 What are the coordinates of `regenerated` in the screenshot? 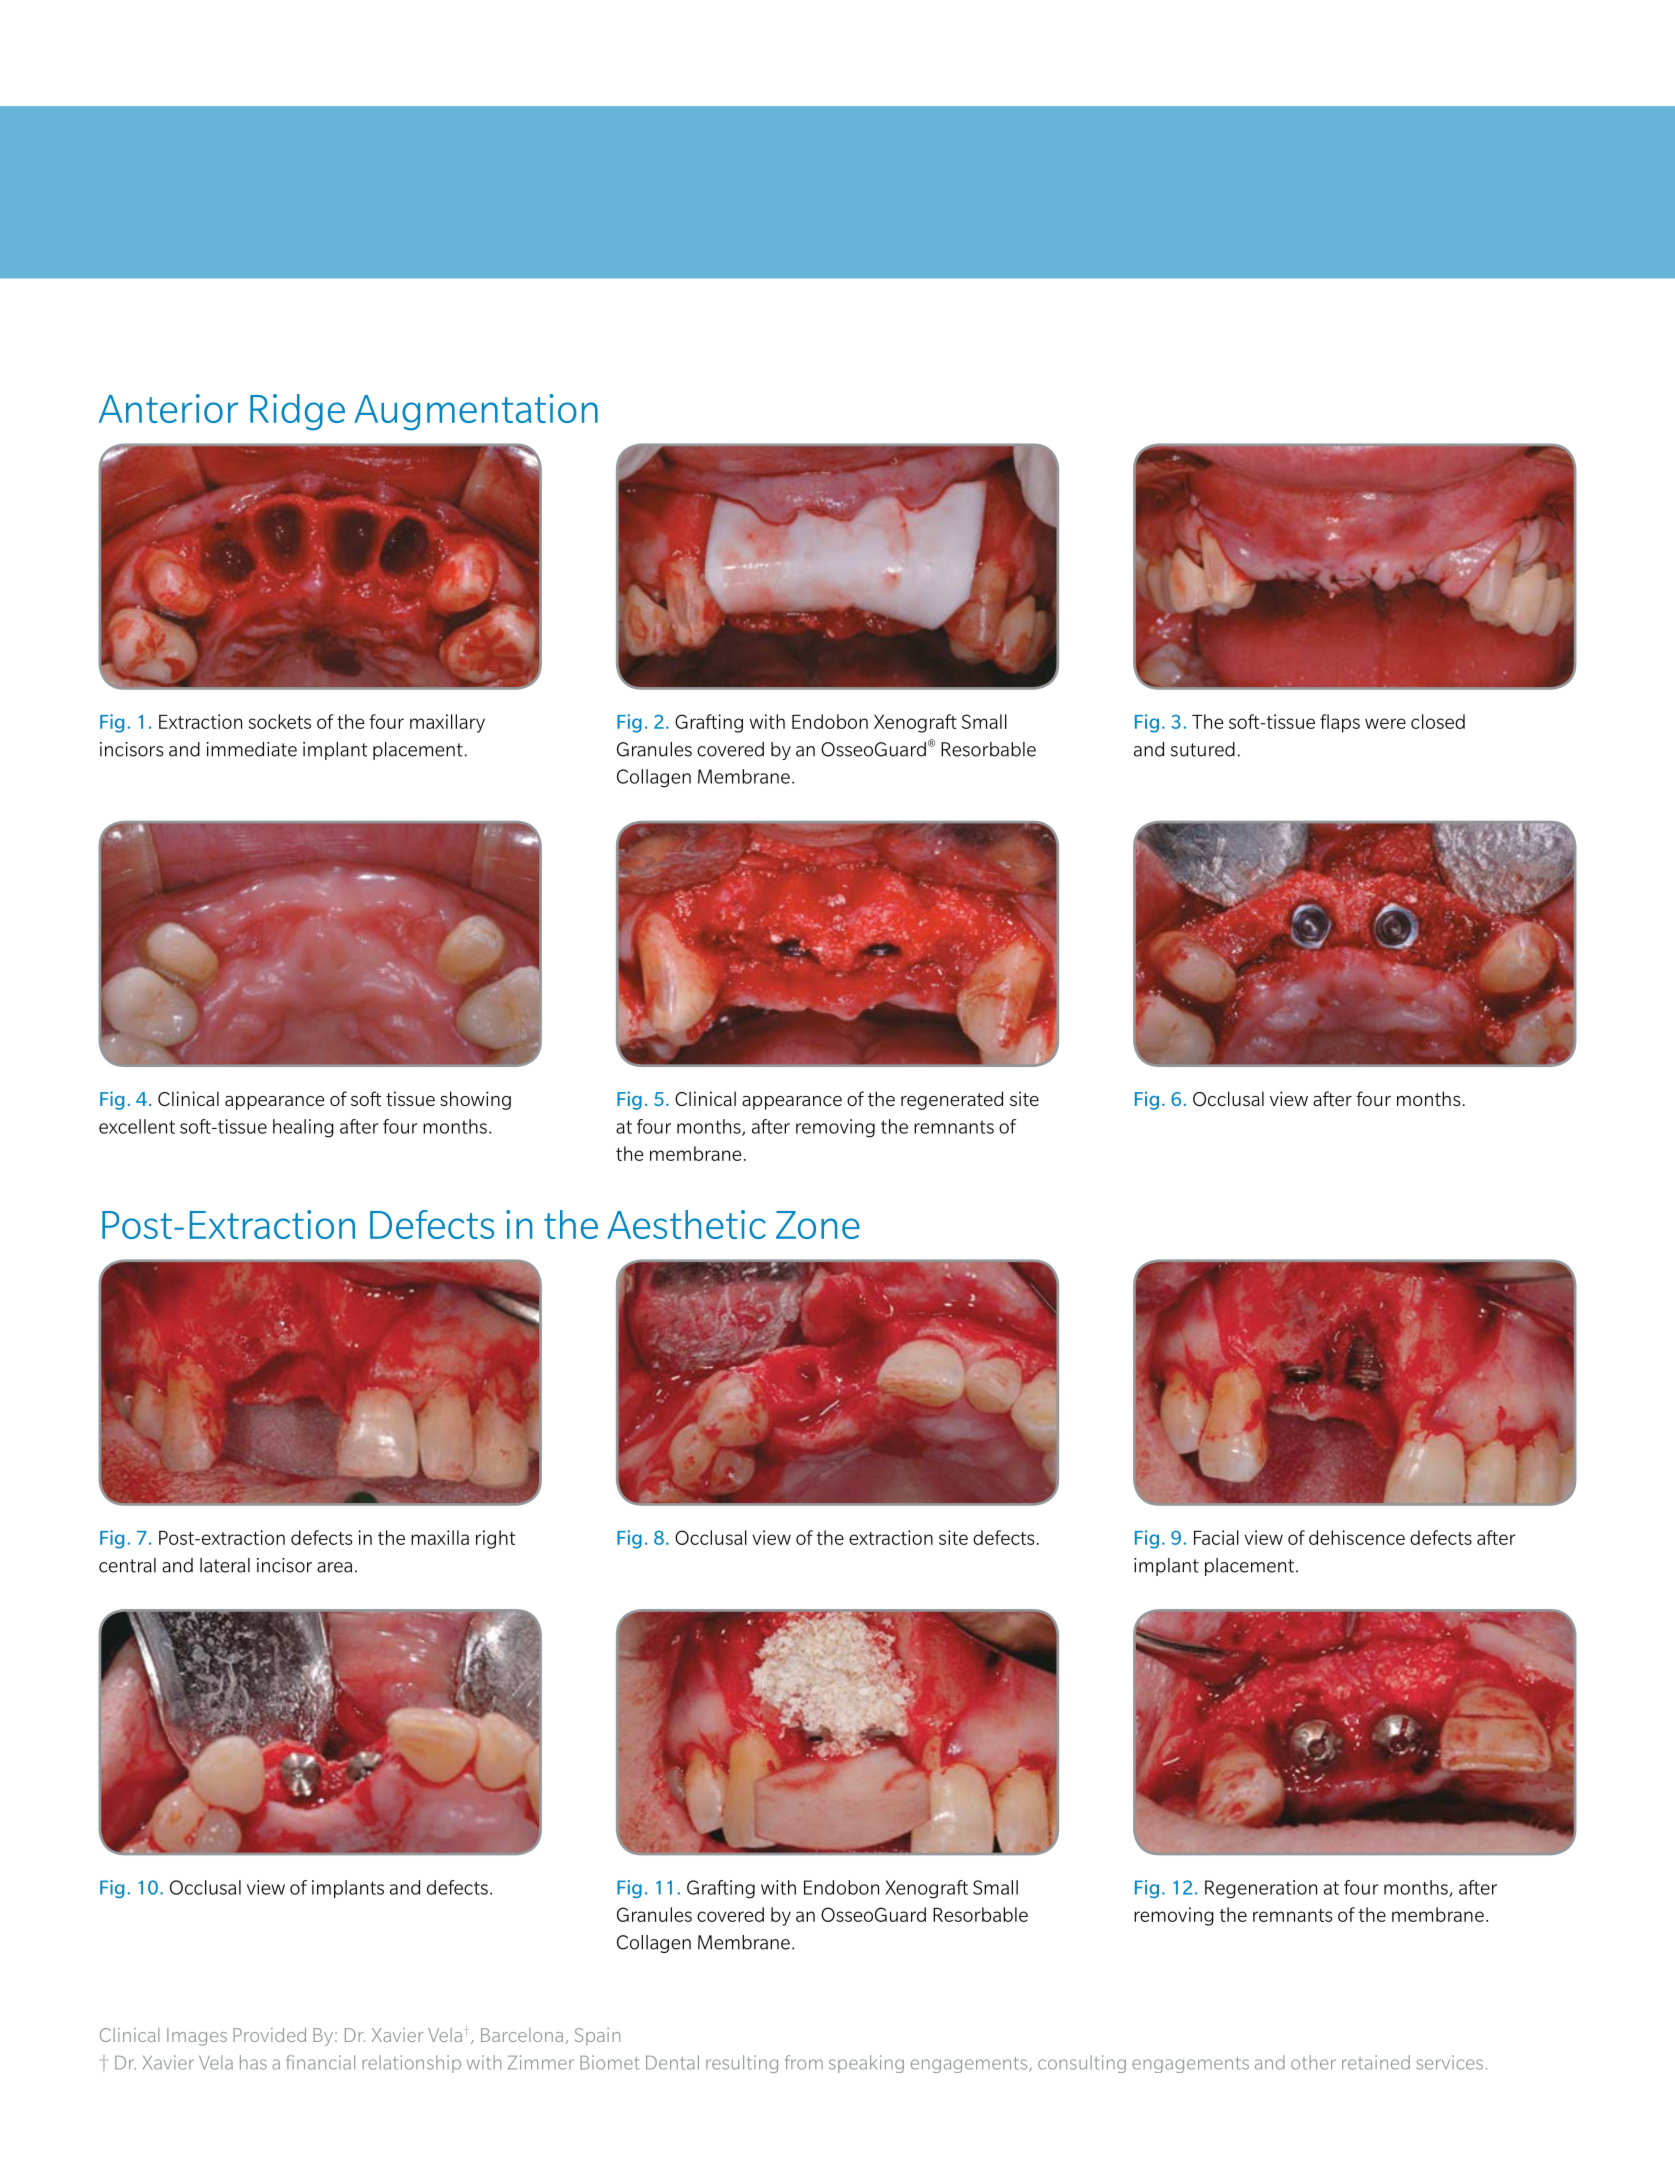 It's located at (952, 1100).
